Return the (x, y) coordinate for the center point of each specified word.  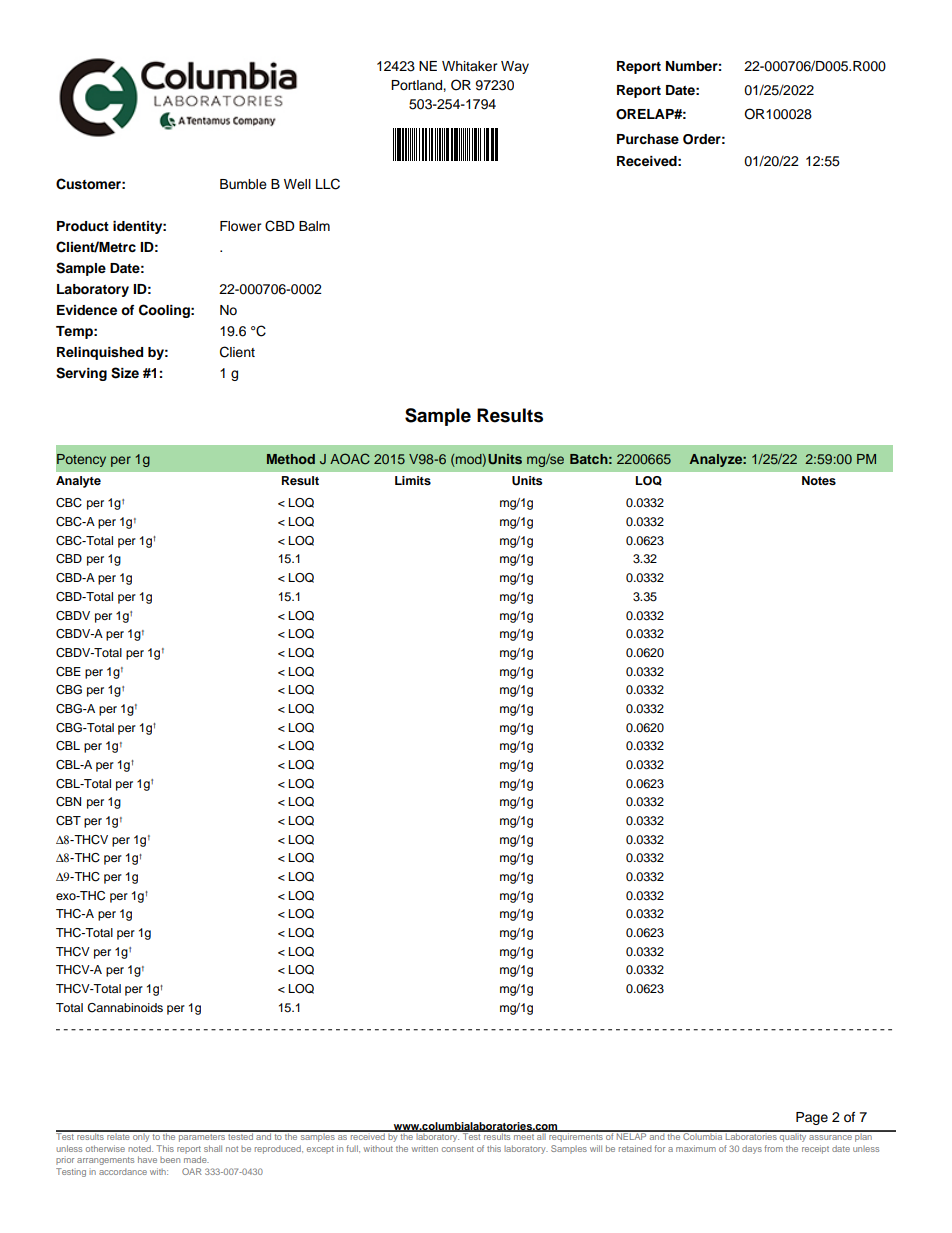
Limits (413, 480)
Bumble (243, 184)
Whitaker (470, 66)
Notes (819, 480)
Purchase (648, 139)
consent (458, 1149)
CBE (68, 672)
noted (140, 1148)
